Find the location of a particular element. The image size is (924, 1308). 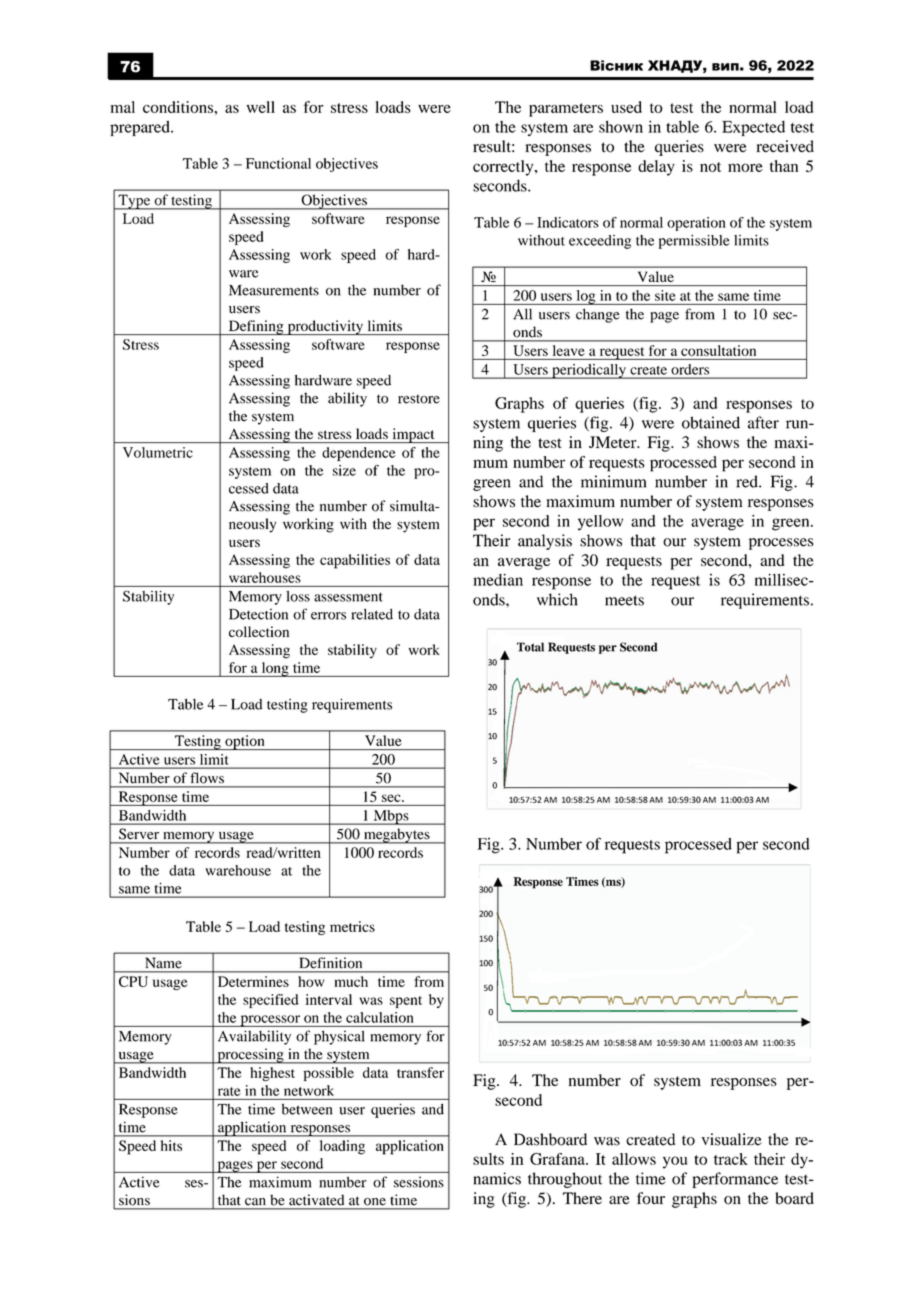

metrics is located at coordinates (352, 926).
